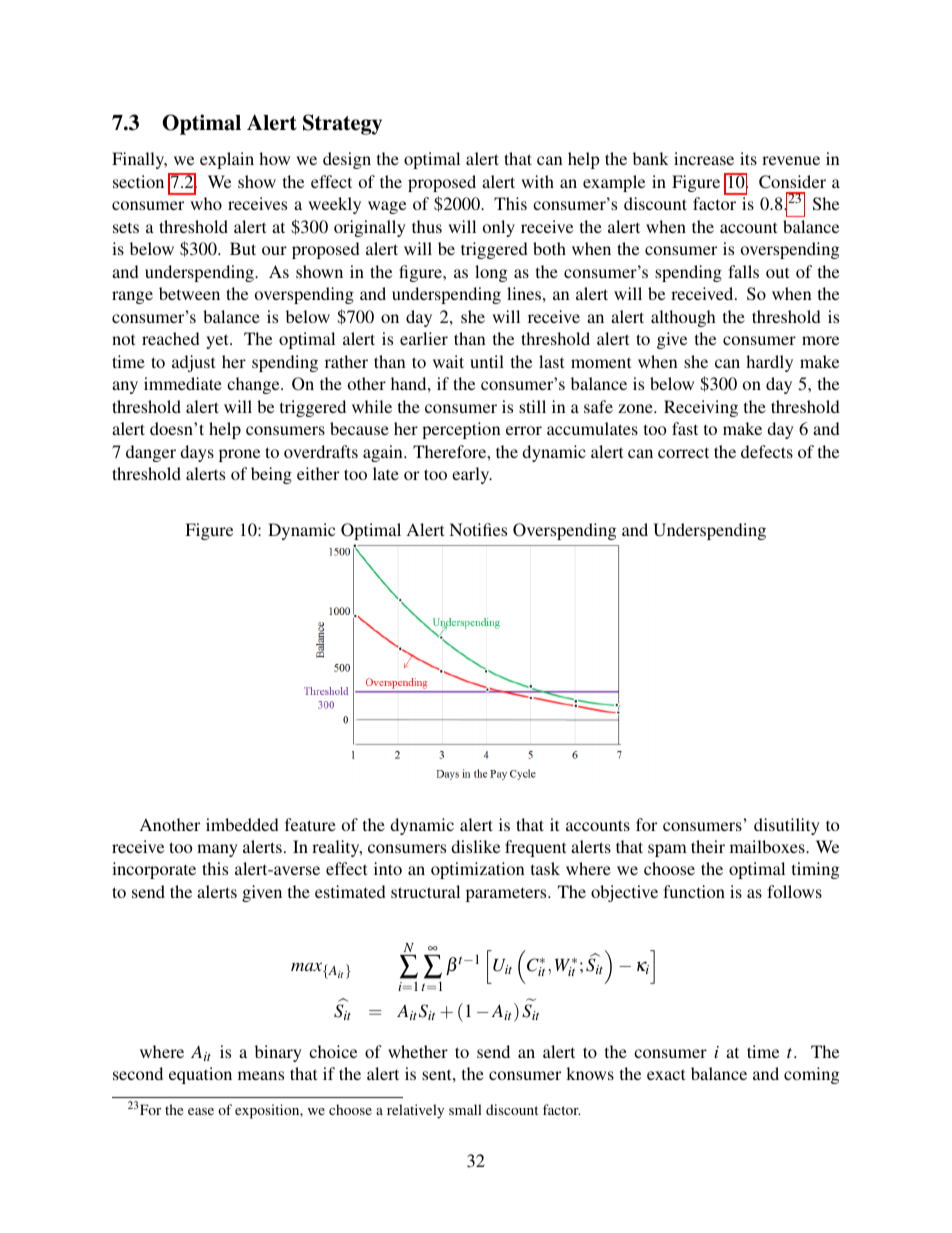  What do you see at coordinates (200, 1075) in the screenshot?
I see `equation` at bounding box center [200, 1075].
